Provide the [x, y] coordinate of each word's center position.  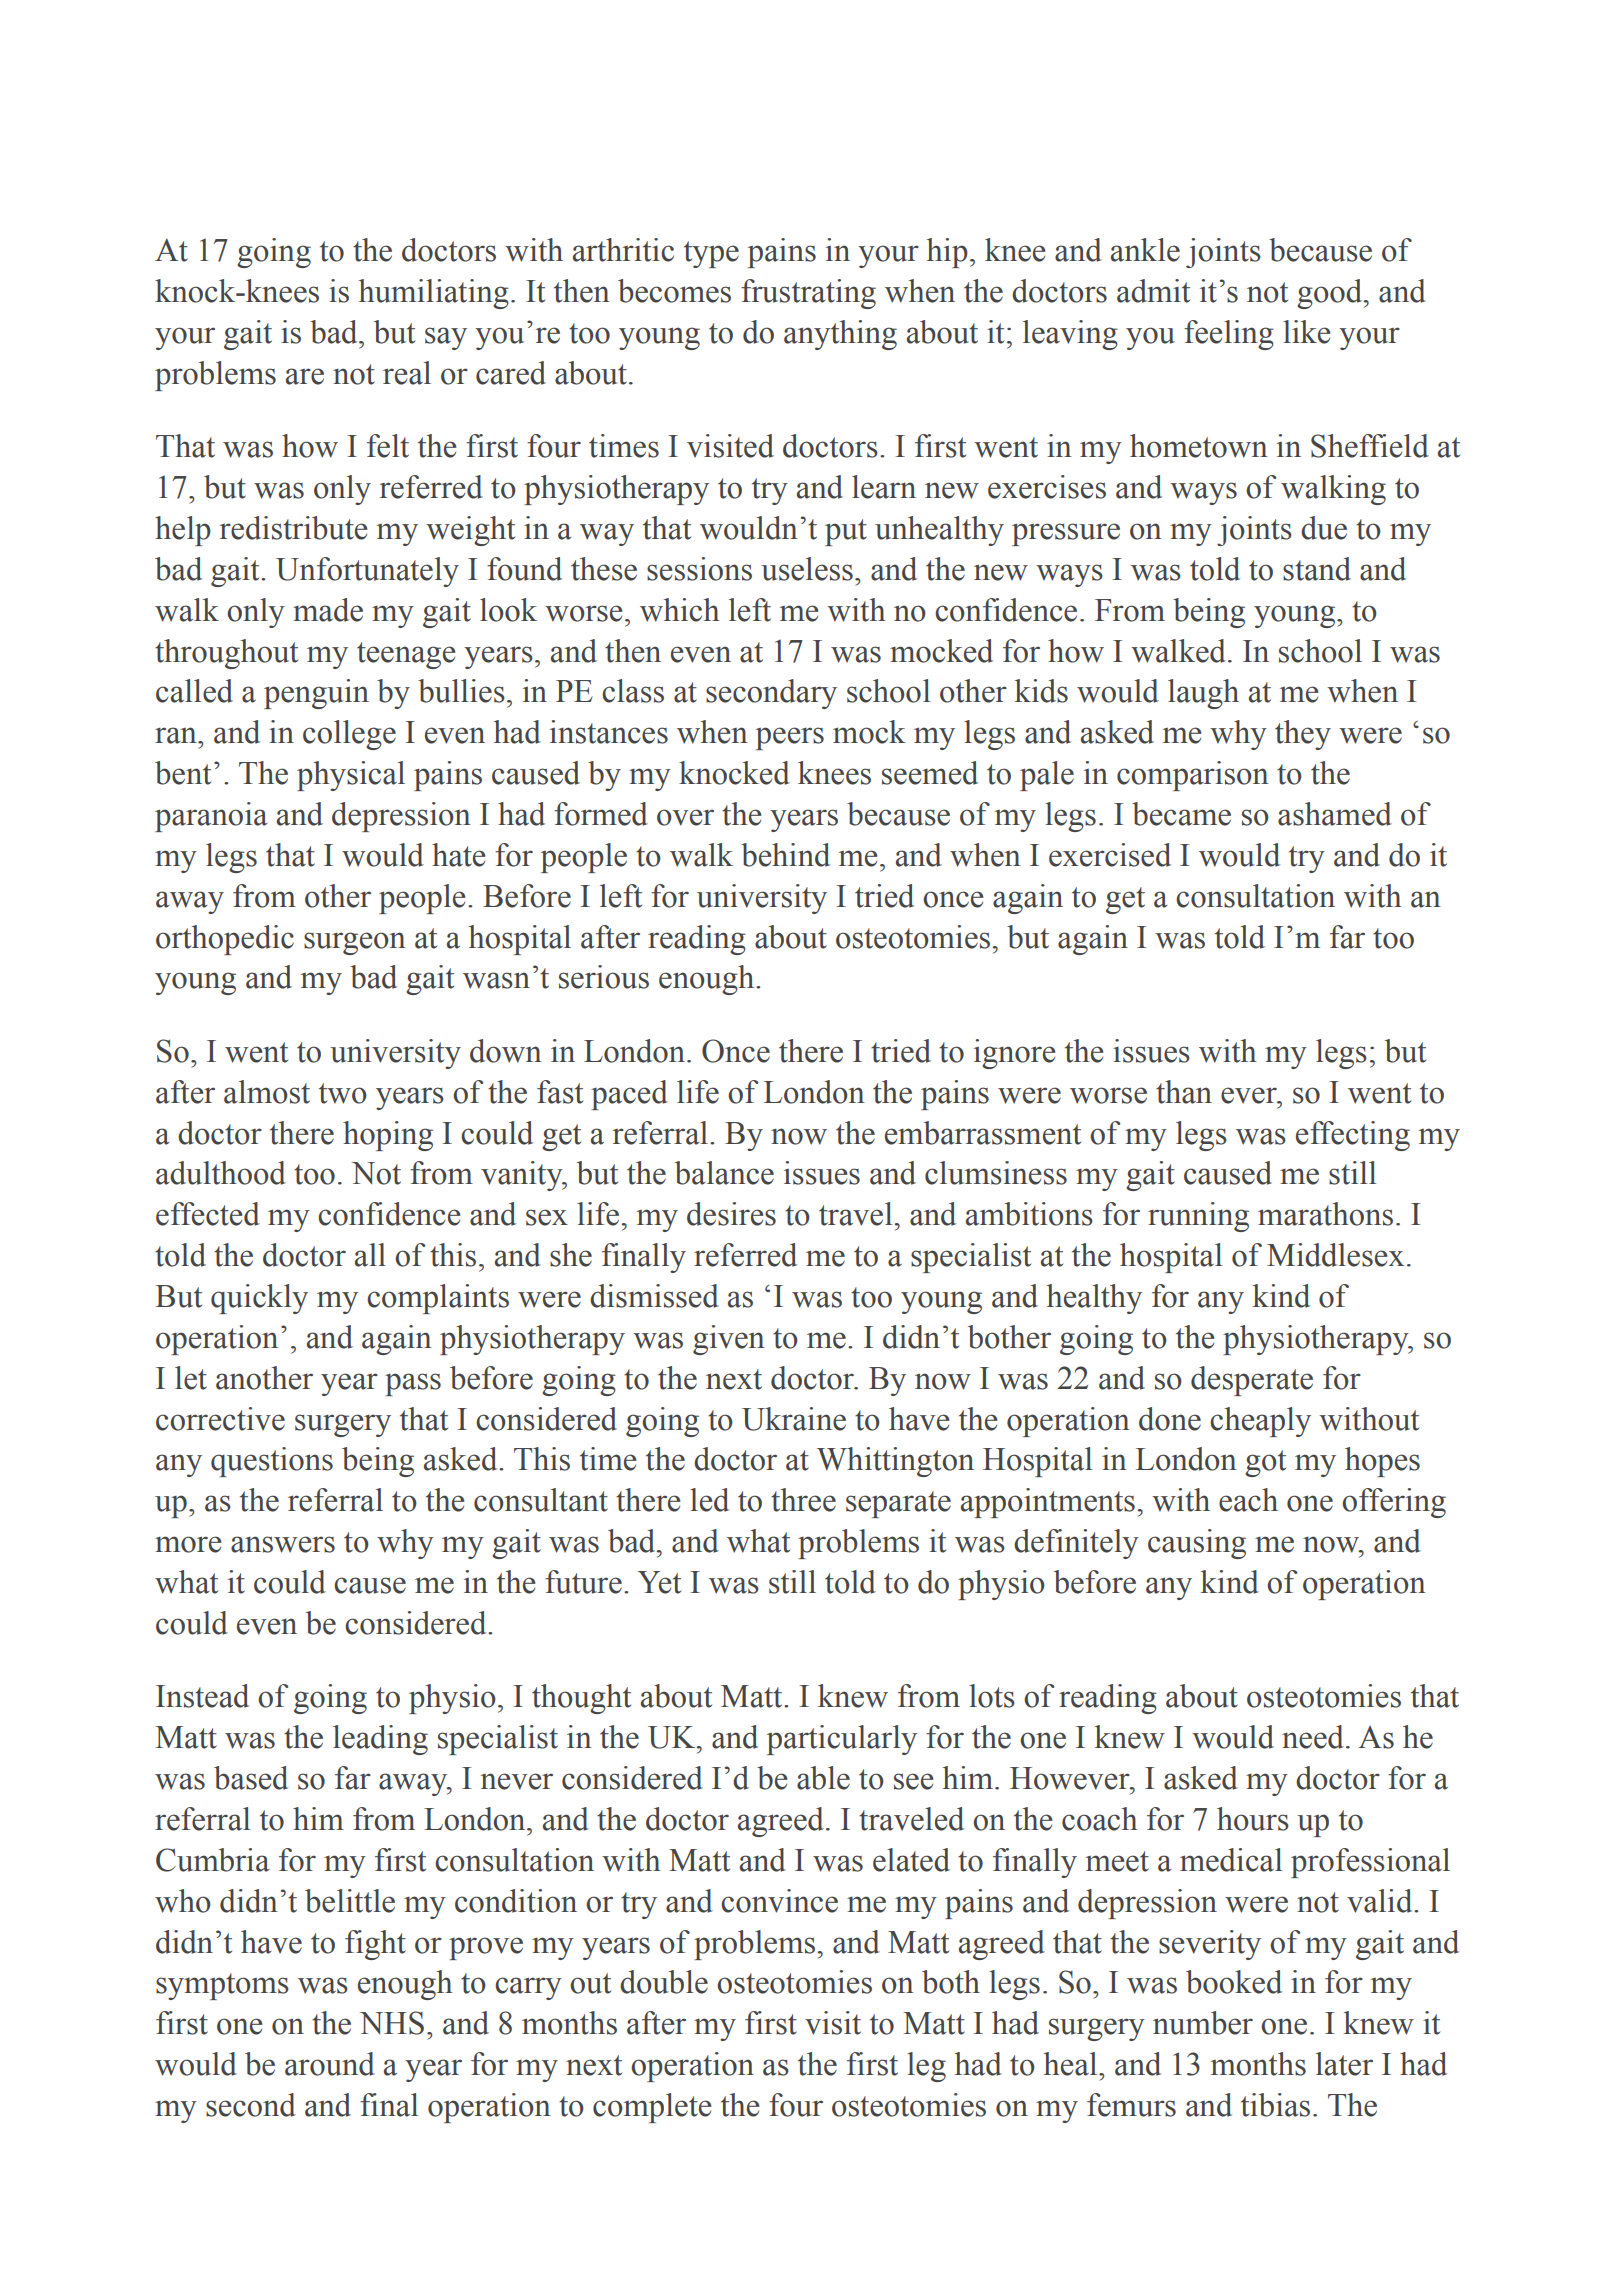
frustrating [808, 294]
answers [283, 1544]
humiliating [434, 294]
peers [790, 738]
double [664, 1982]
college [349, 735]
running [1198, 1217]
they [1303, 735]
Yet [659, 1582]
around [330, 2064]
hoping [388, 1136]
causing [1197, 1544]
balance [724, 1173]
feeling [1229, 335]
